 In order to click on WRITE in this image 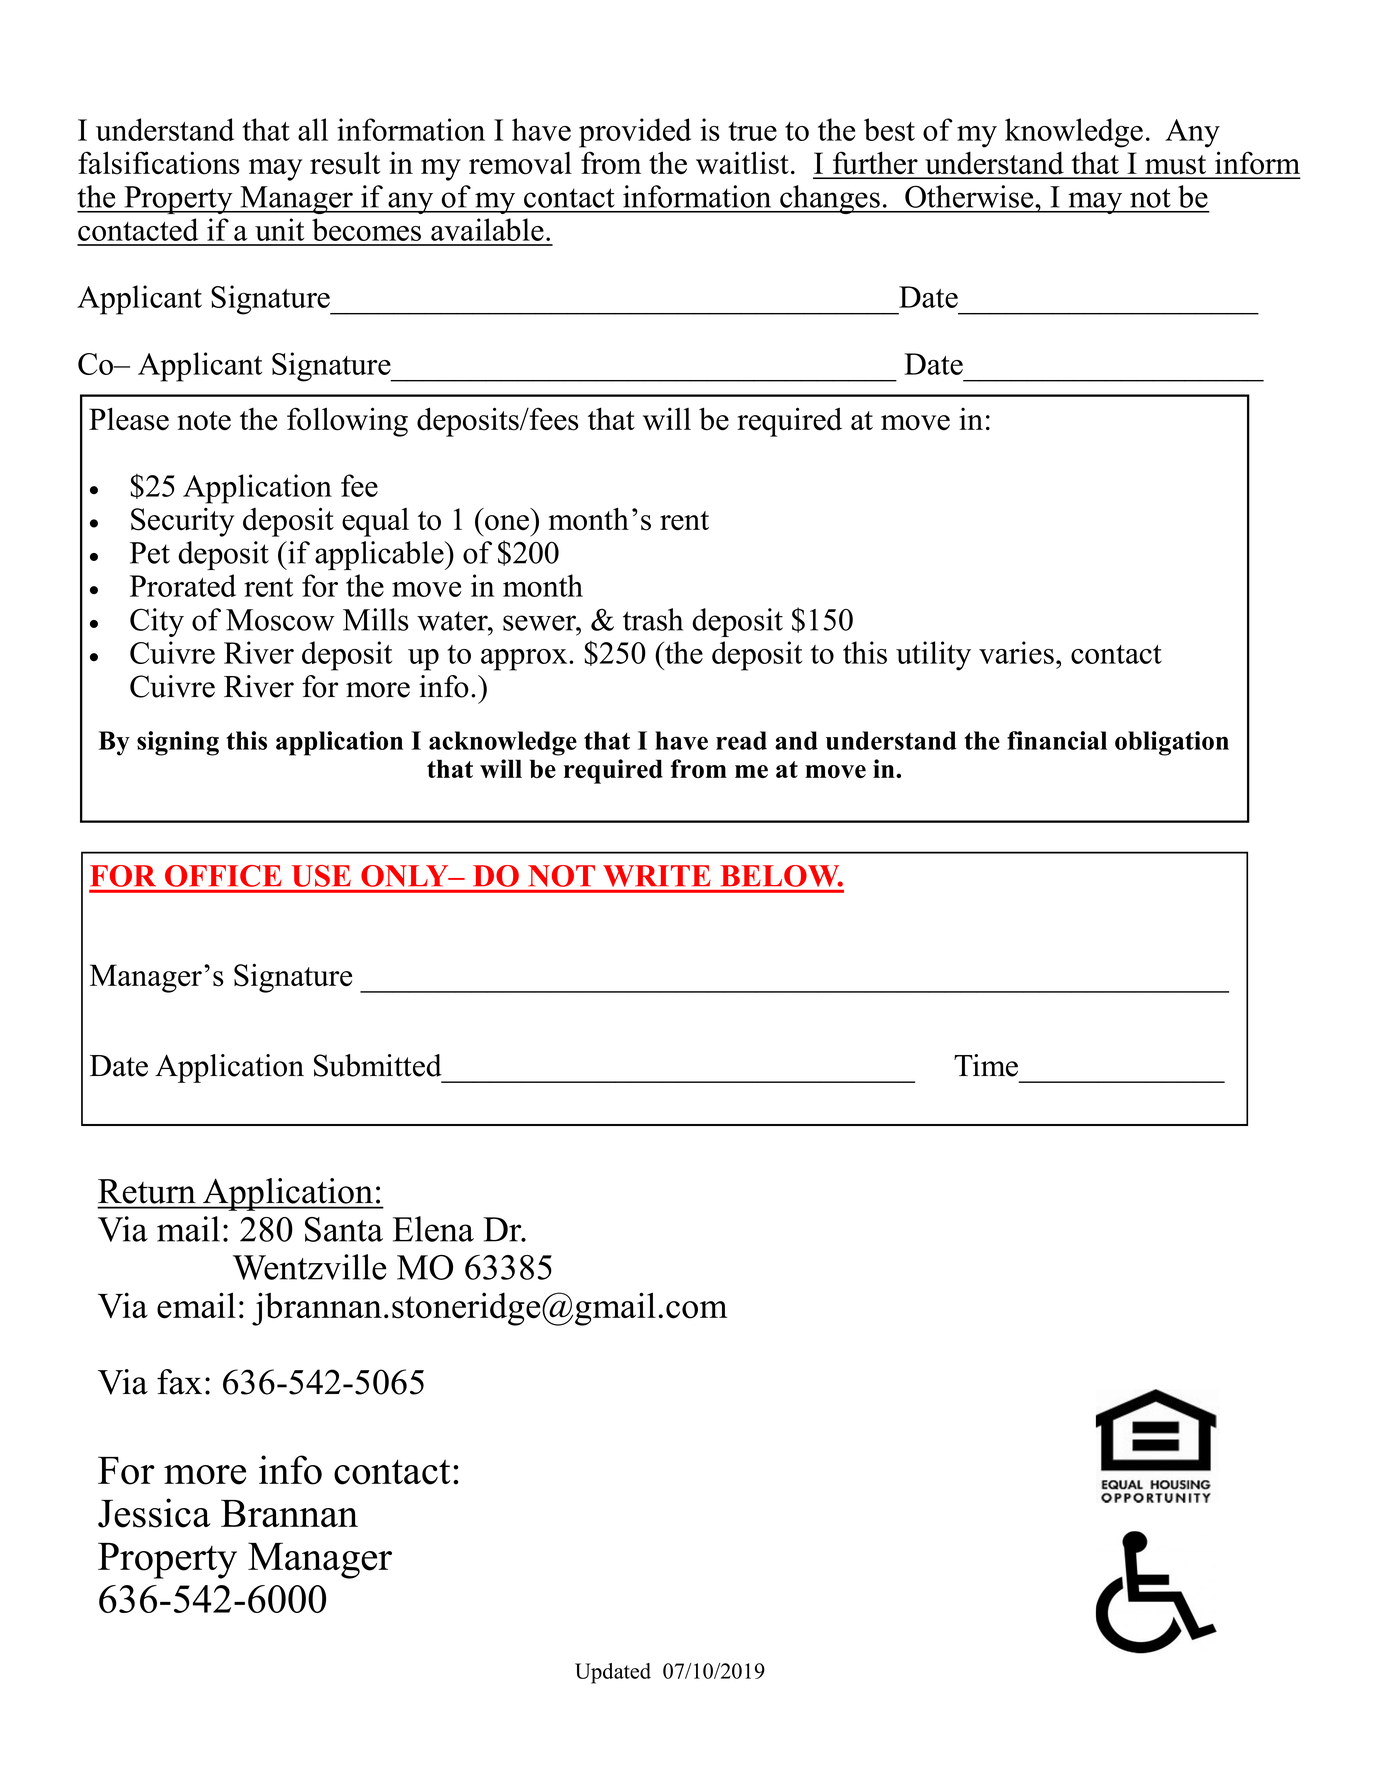, I will do `click(657, 876)`.
